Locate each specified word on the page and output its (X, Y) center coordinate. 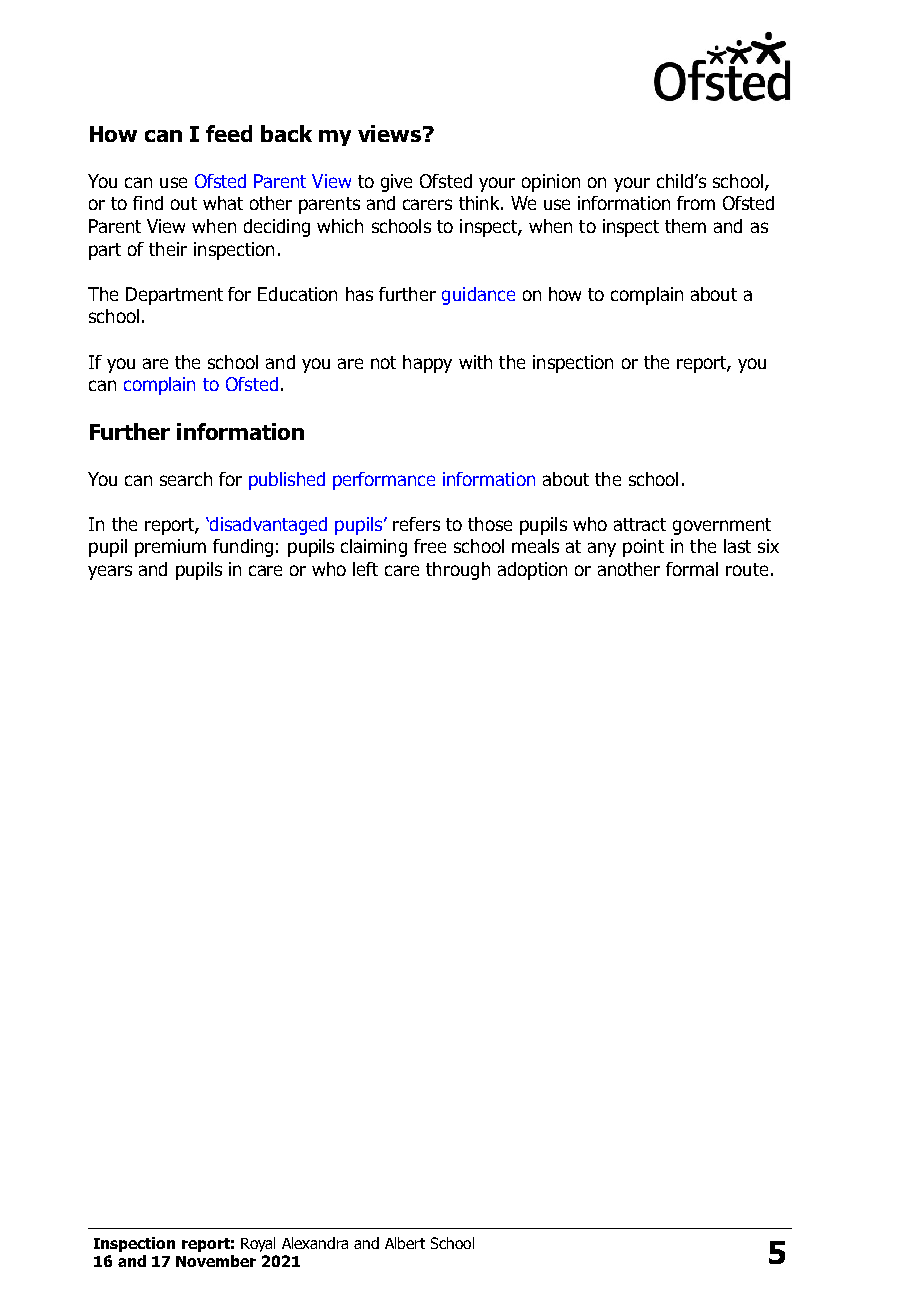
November (216, 1261)
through (458, 571)
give (396, 183)
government (722, 526)
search (186, 479)
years (110, 572)
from (696, 203)
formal (692, 569)
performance (384, 481)
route (747, 569)
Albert (405, 1243)
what (223, 203)
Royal (258, 1244)
